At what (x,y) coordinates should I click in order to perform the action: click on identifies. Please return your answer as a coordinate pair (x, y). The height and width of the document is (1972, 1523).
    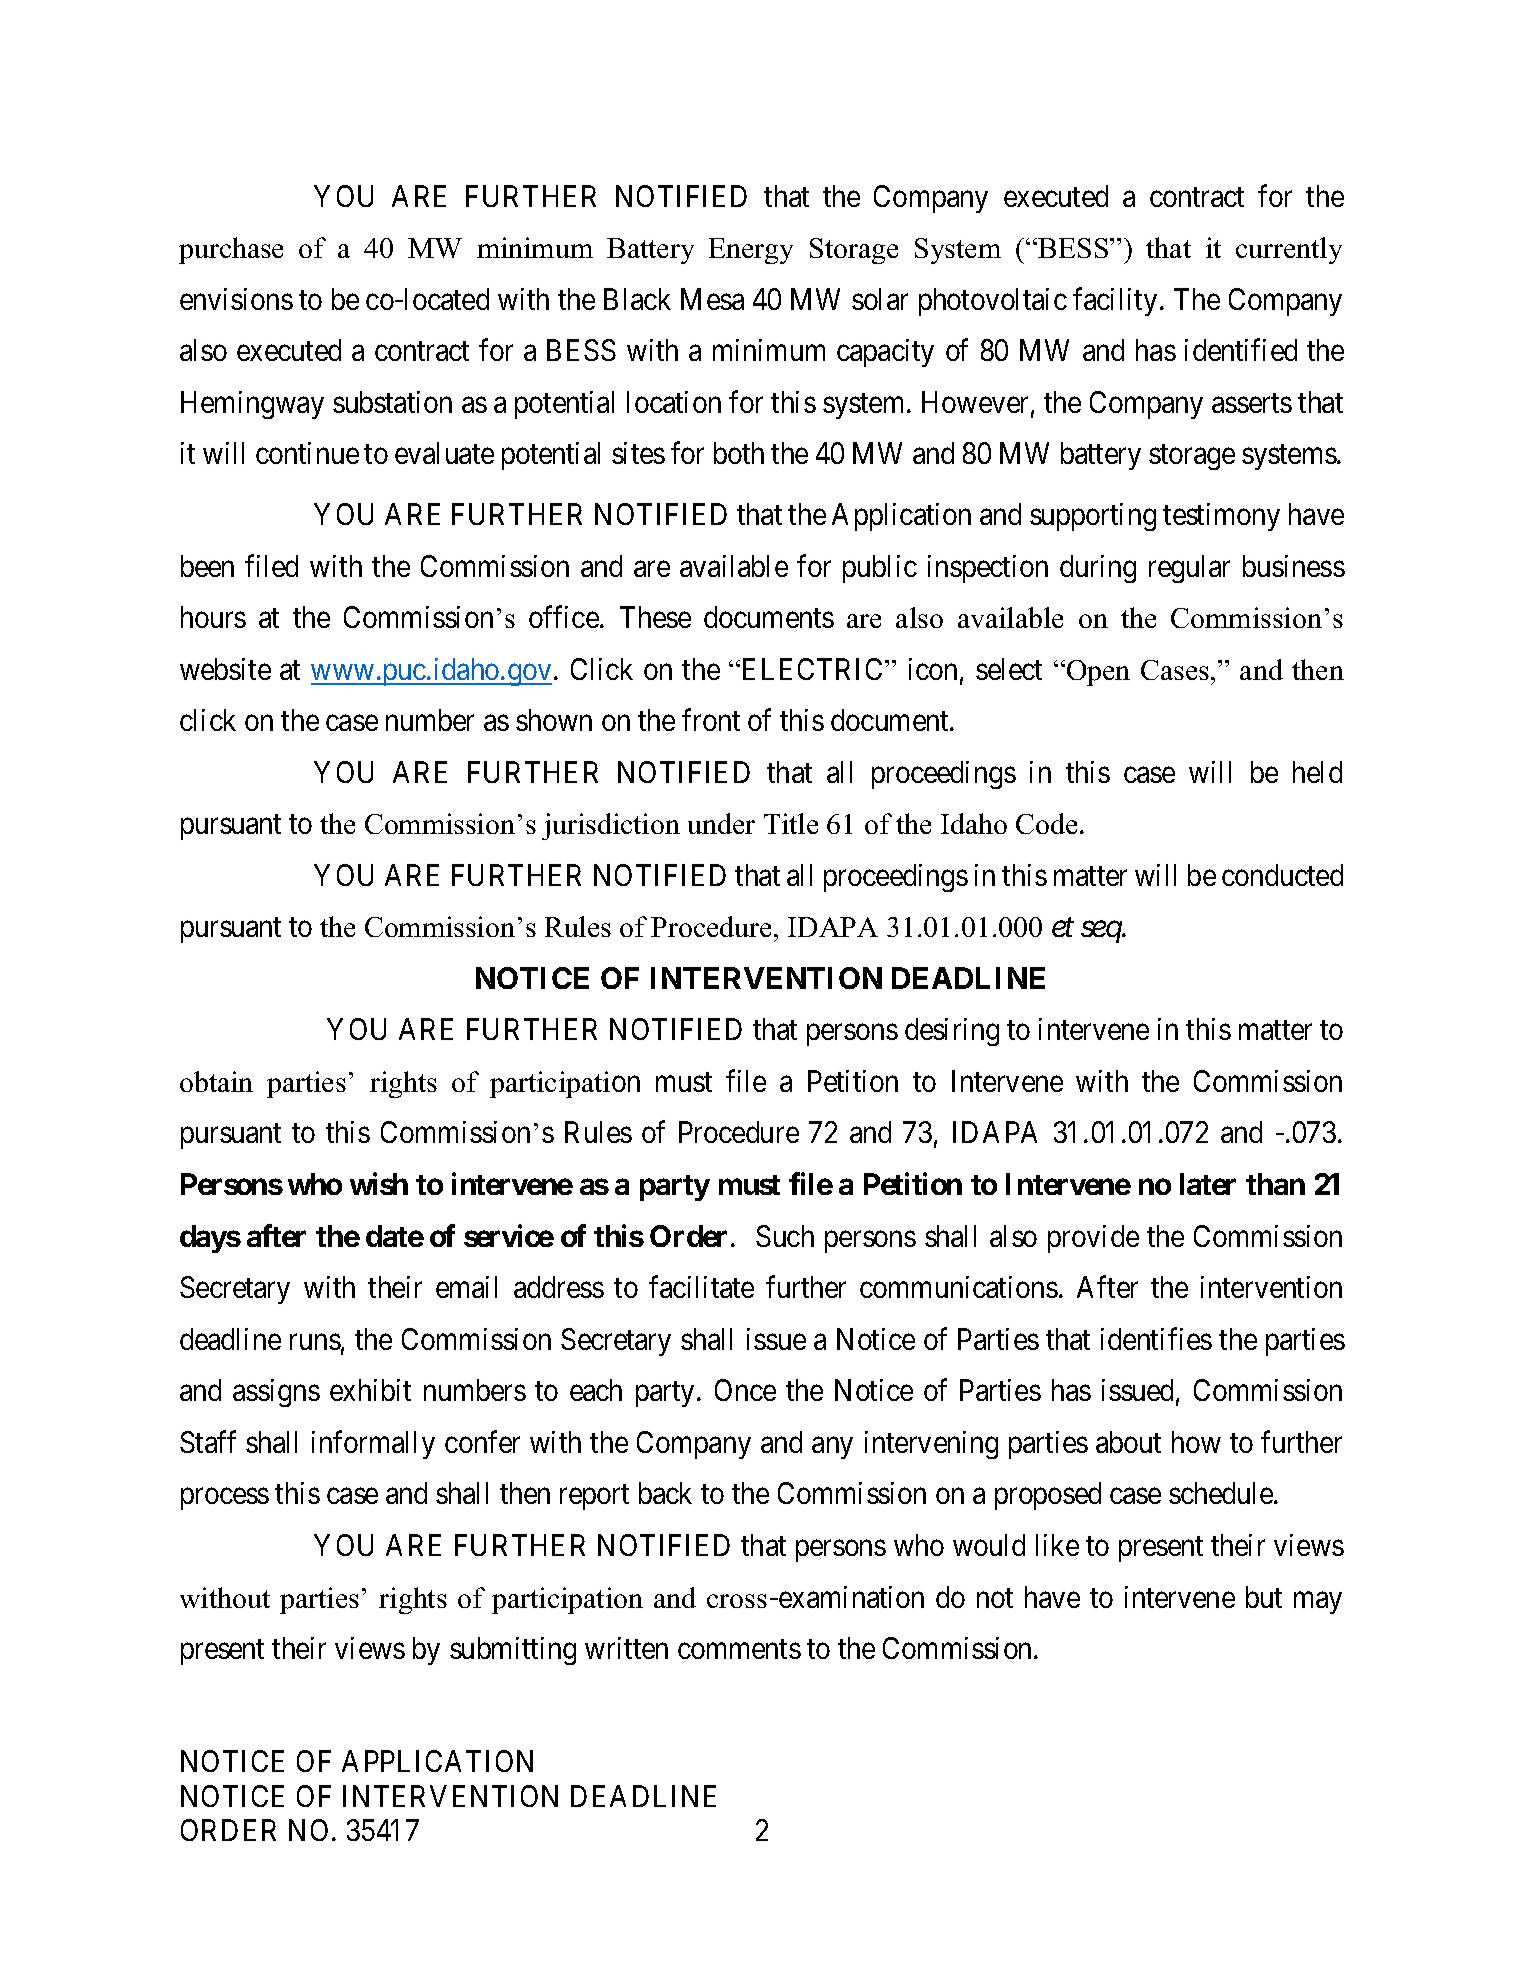
    Looking at the image, I should click on (1156, 1338).
